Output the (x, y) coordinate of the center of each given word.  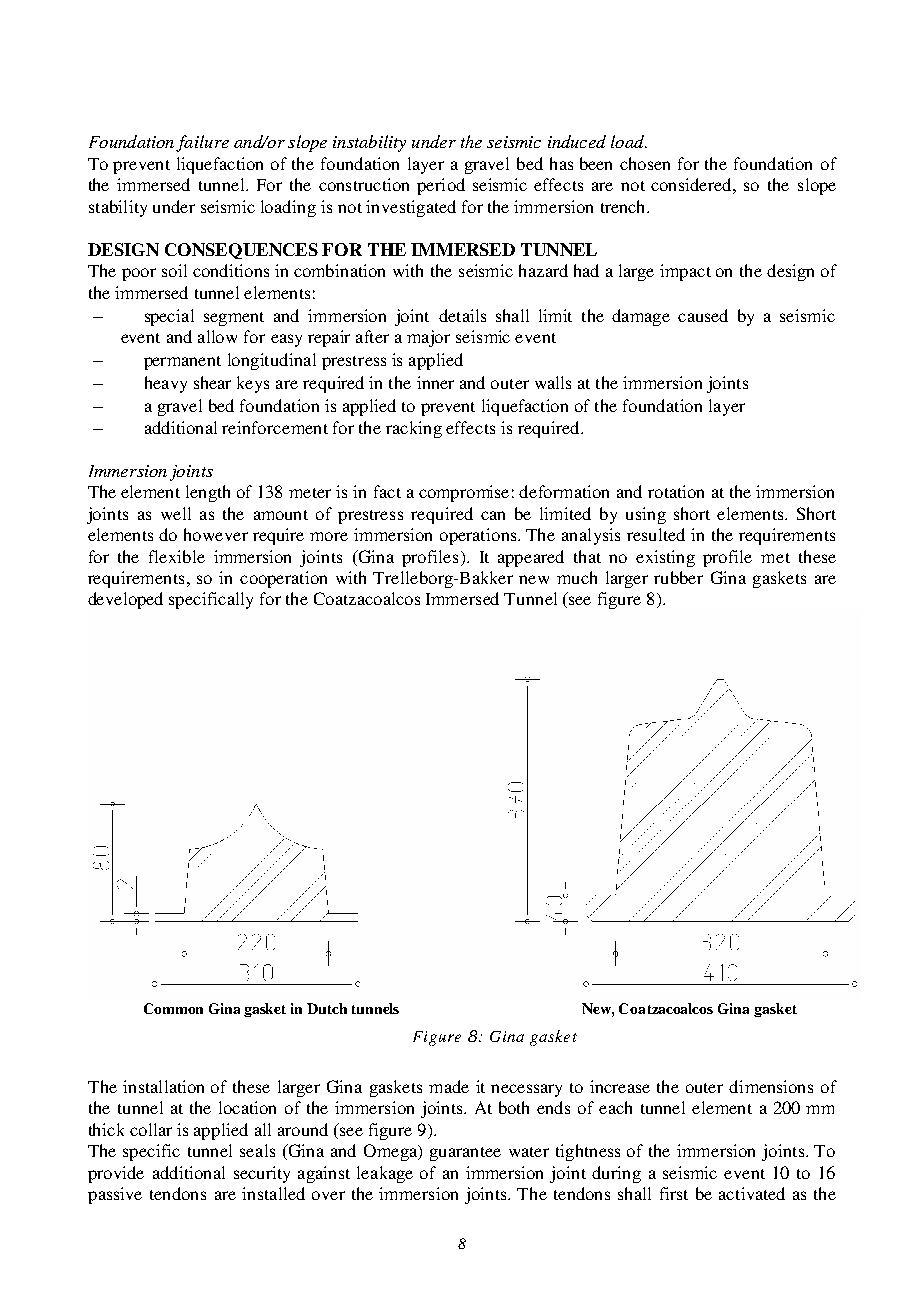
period (441, 186)
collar (151, 1129)
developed (125, 600)
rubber (678, 577)
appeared (531, 558)
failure (202, 143)
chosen (645, 163)
